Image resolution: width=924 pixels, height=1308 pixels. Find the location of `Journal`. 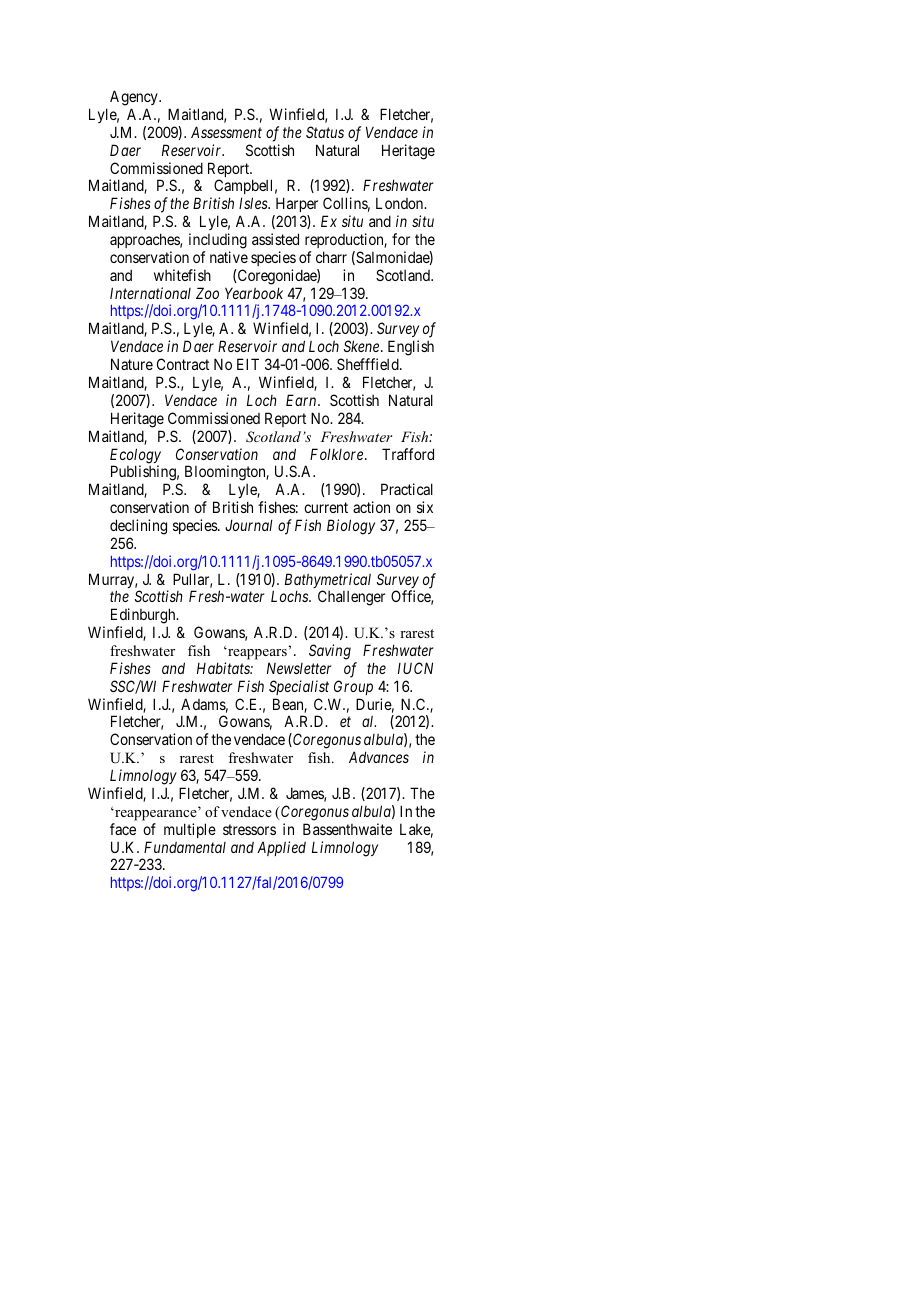

Journal is located at coordinates (249, 525).
